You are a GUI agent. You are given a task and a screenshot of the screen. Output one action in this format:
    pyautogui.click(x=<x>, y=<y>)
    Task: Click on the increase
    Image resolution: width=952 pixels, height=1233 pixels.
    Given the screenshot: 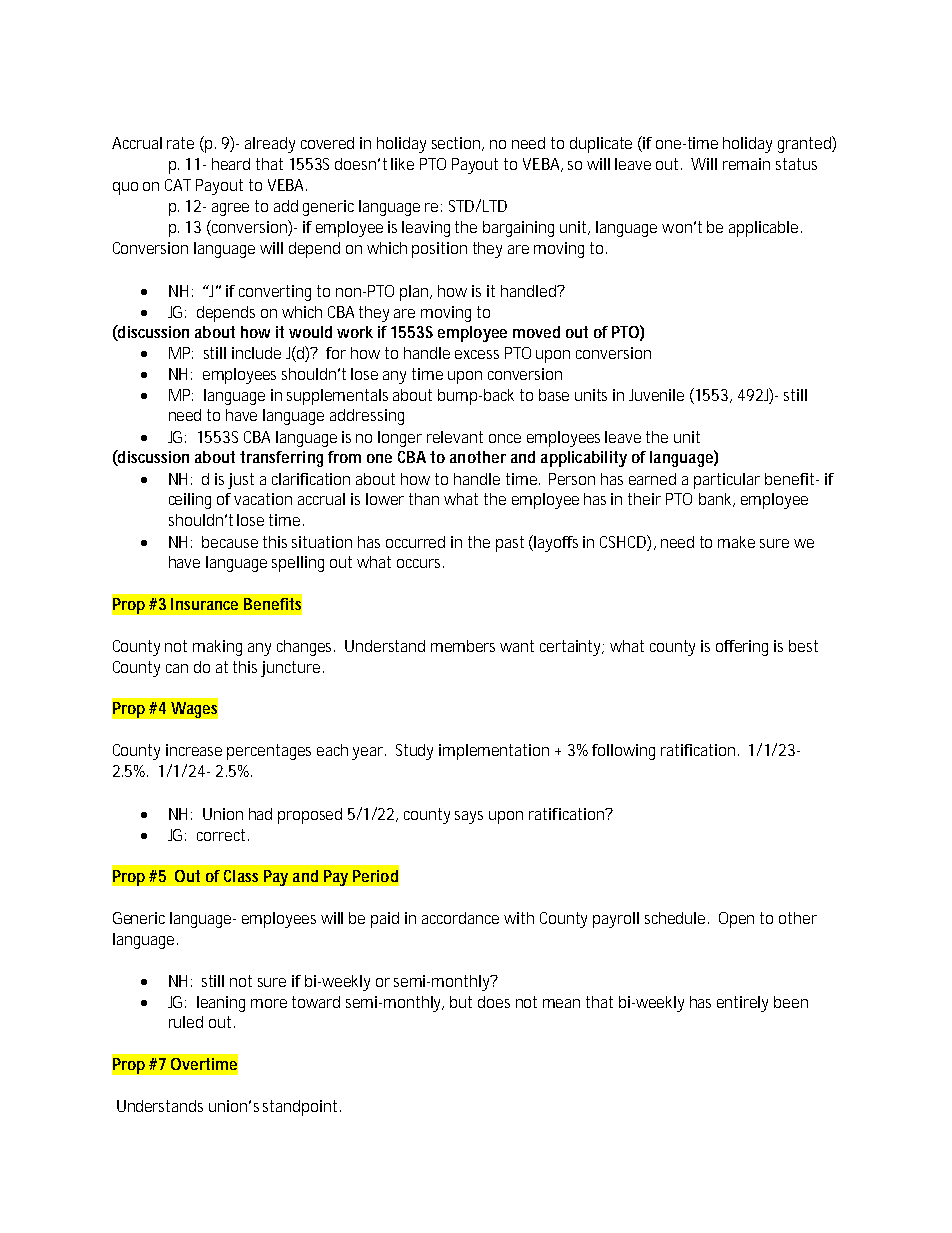 What is the action you would take?
    pyautogui.click(x=194, y=750)
